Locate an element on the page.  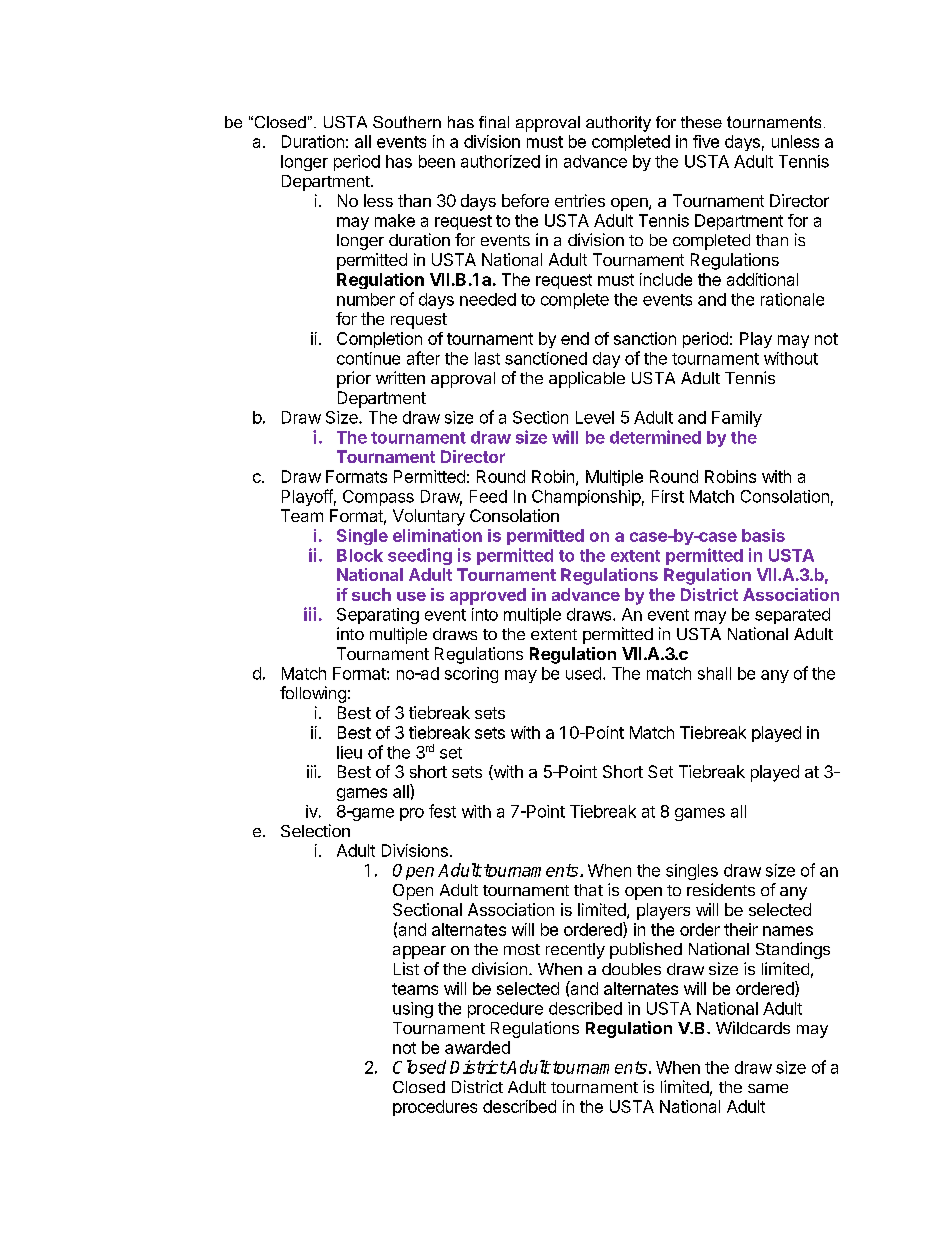
five is located at coordinates (706, 141).
